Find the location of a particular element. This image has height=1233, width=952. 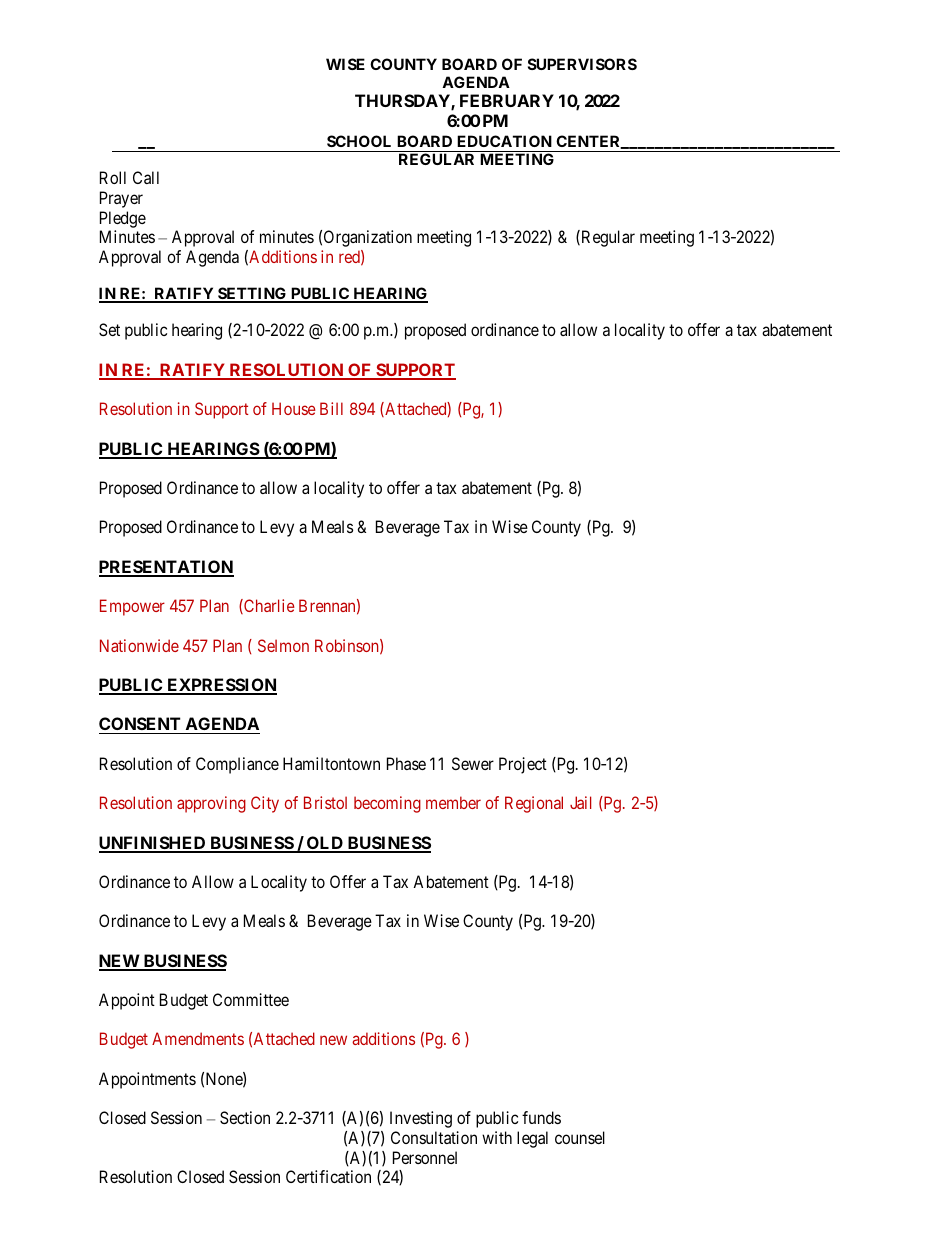

House is located at coordinates (294, 408).
